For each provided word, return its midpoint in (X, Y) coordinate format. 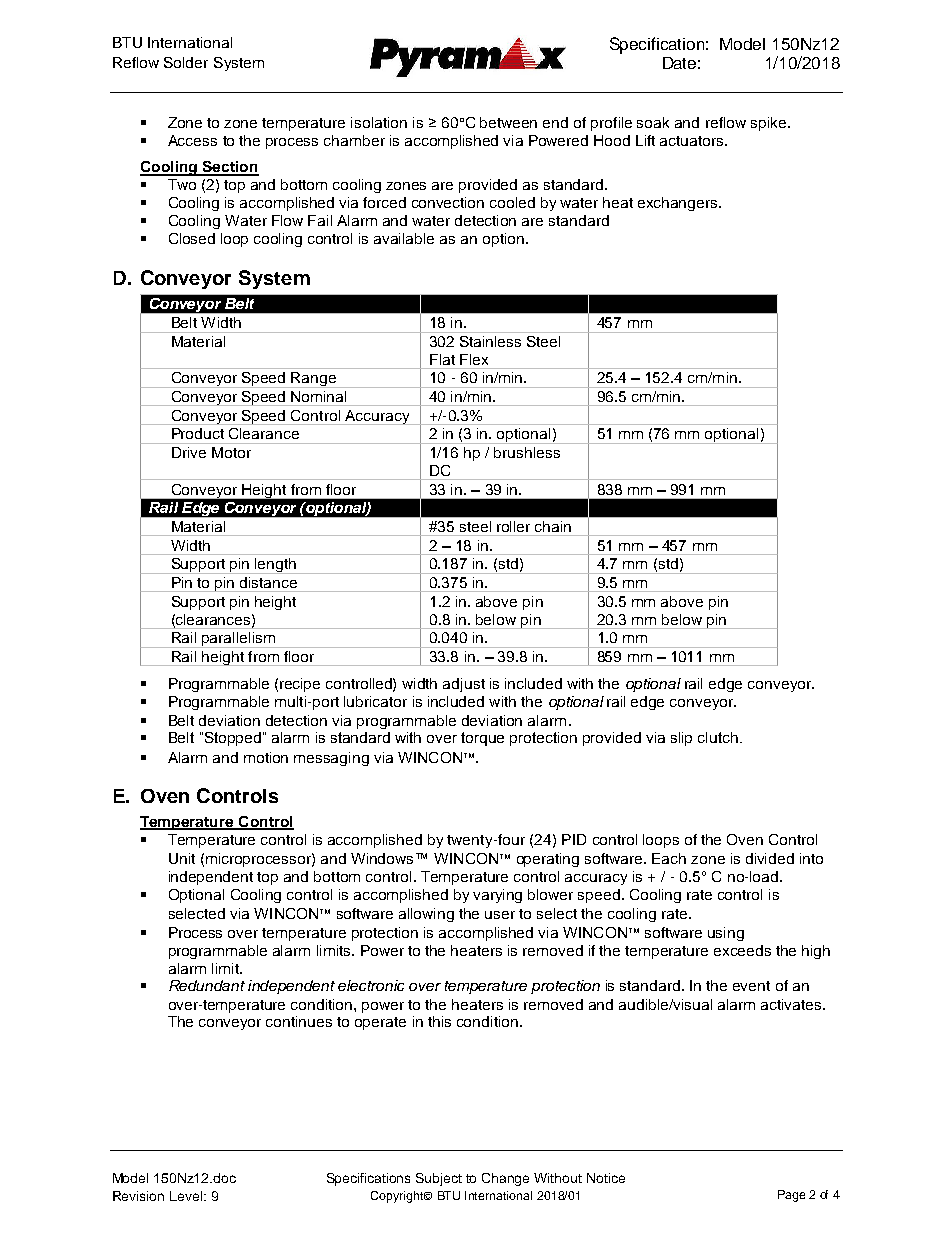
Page (791, 1196)
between (508, 122)
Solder (186, 62)
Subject (439, 1179)
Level (187, 1196)
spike (770, 124)
